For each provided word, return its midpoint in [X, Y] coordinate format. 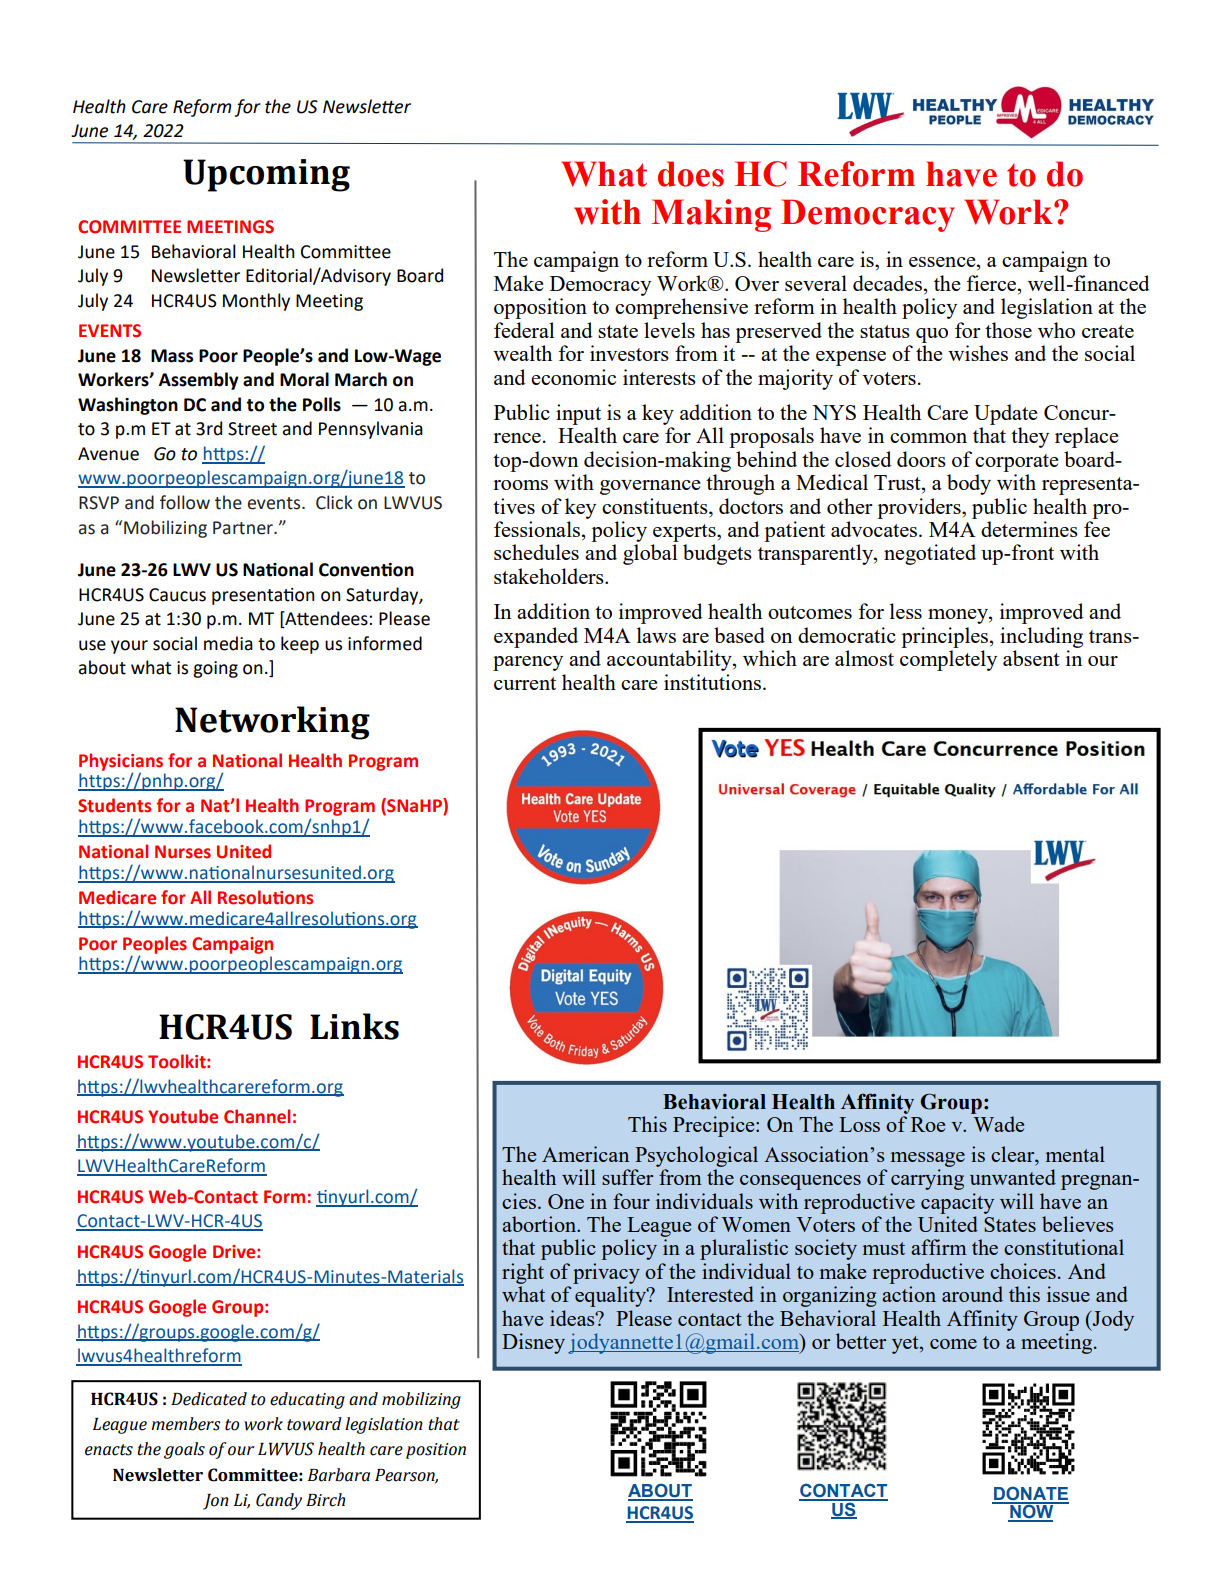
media [228, 643]
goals [184, 1450]
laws [656, 635]
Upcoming [266, 175]
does [691, 174]
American [585, 1154]
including [1041, 637]
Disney [533, 1343]
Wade [999, 1124]
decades [887, 283]
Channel [257, 1116]
